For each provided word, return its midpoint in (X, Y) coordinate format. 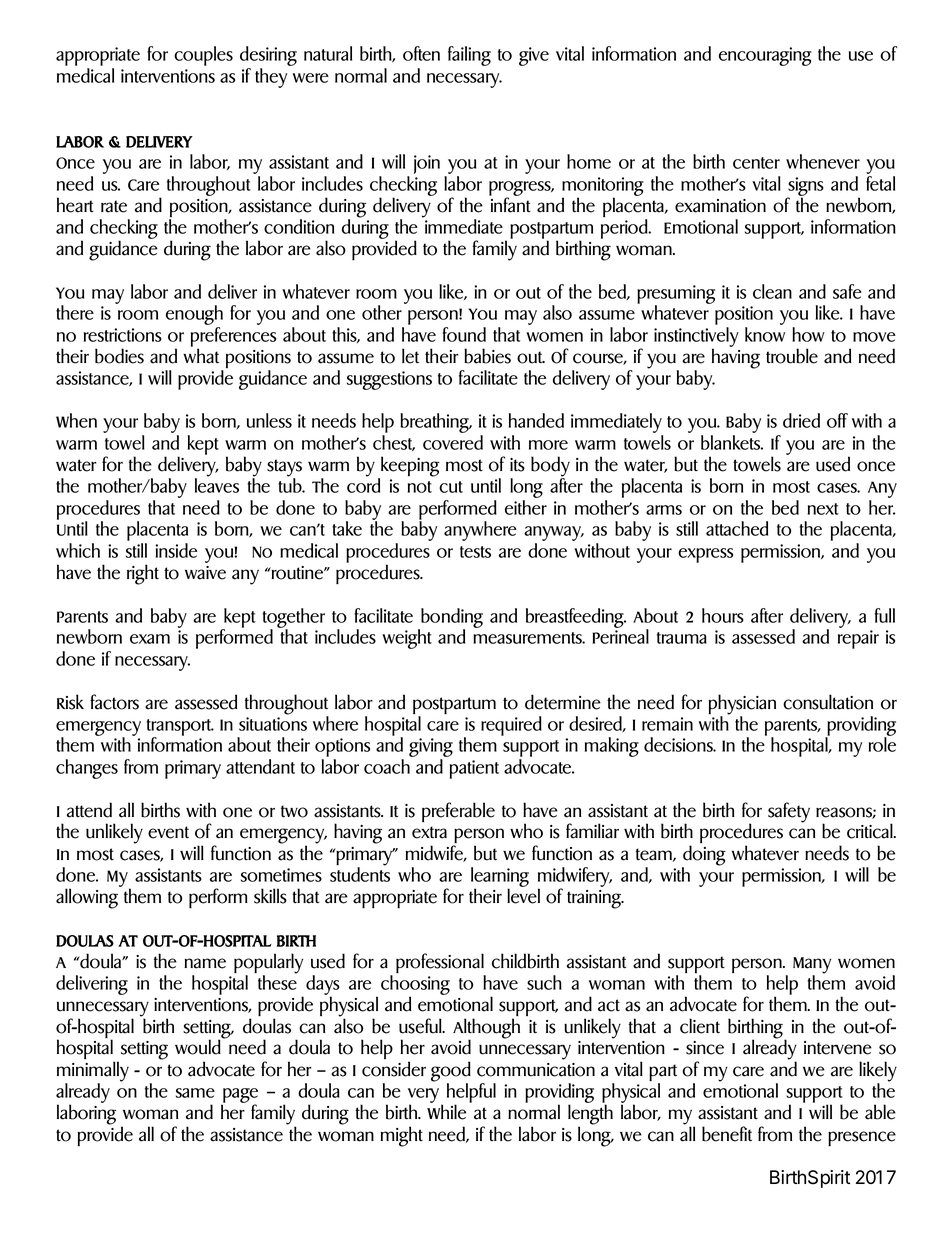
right (143, 574)
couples (203, 56)
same (195, 1093)
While (446, 1112)
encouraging (765, 56)
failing (469, 56)
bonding (451, 619)
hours (723, 615)
